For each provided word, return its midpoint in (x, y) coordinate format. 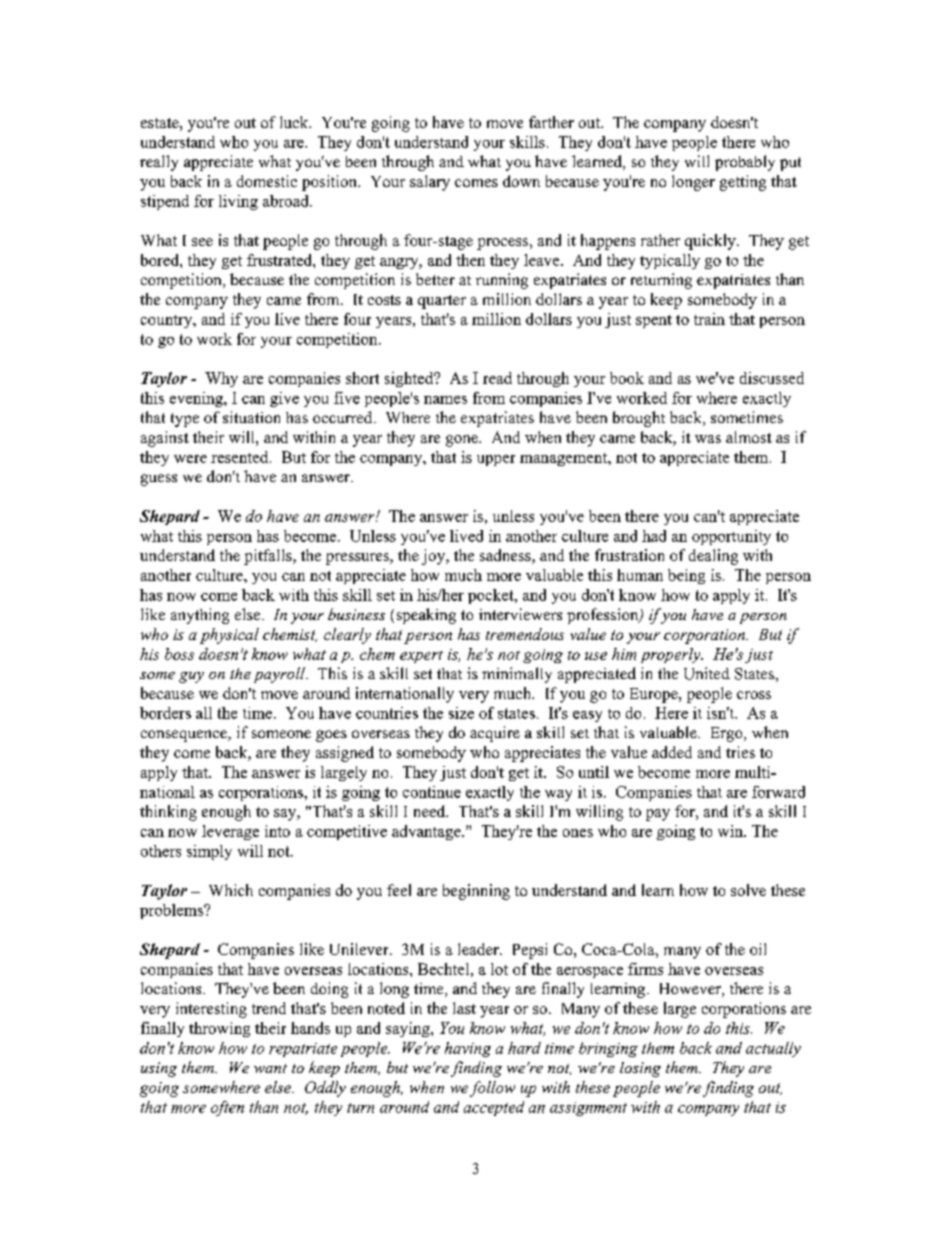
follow (492, 1089)
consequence (185, 736)
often (227, 1108)
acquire (495, 734)
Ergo (728, 734)
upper (496, 460)
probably (745, 163)
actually (773, 1049)
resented (241, 457)
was (708, 439)
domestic (267, 181)
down (521, 181)
